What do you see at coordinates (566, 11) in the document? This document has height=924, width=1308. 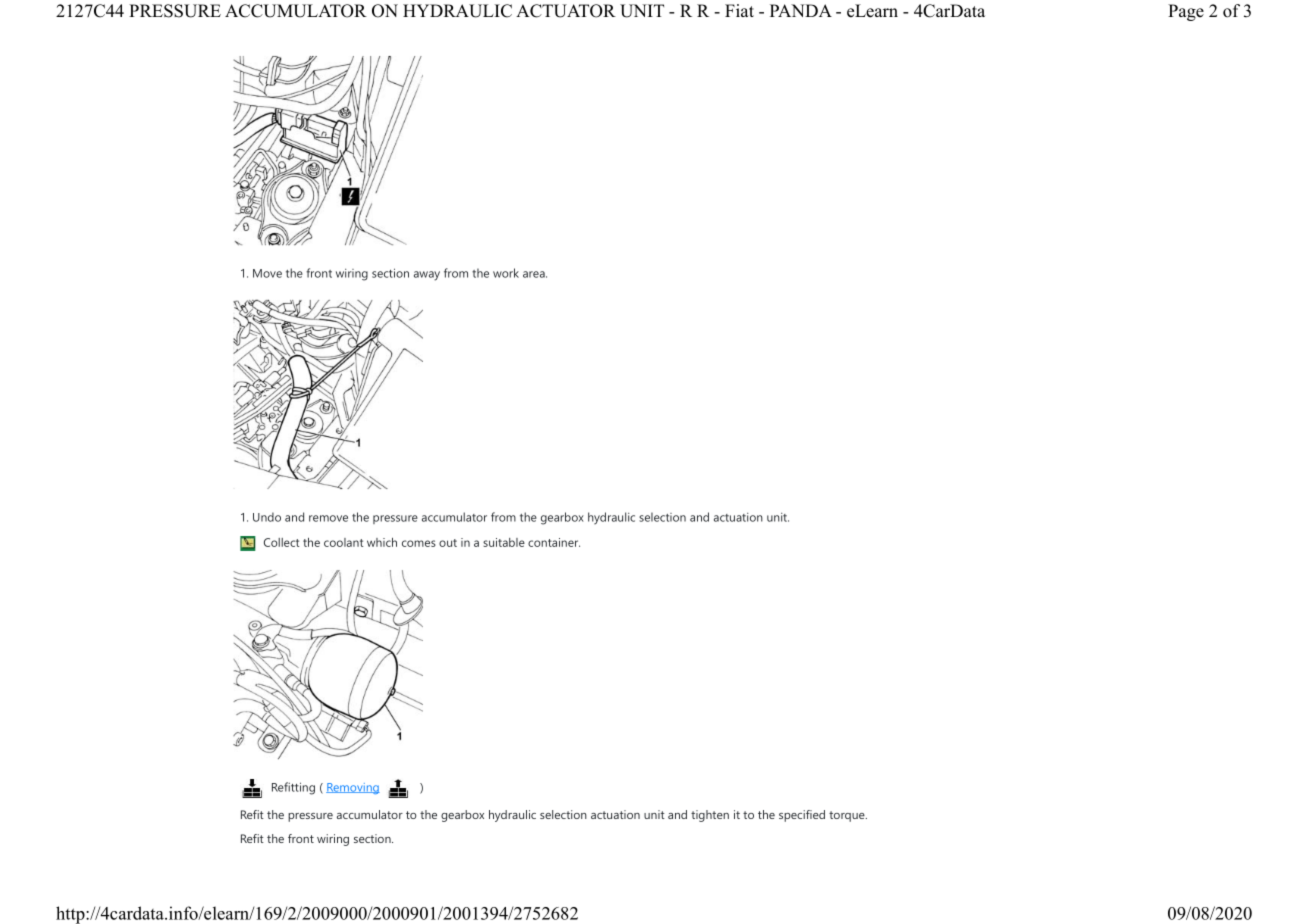 I see `ACTUATOR` at bounding box center [566, 11].
